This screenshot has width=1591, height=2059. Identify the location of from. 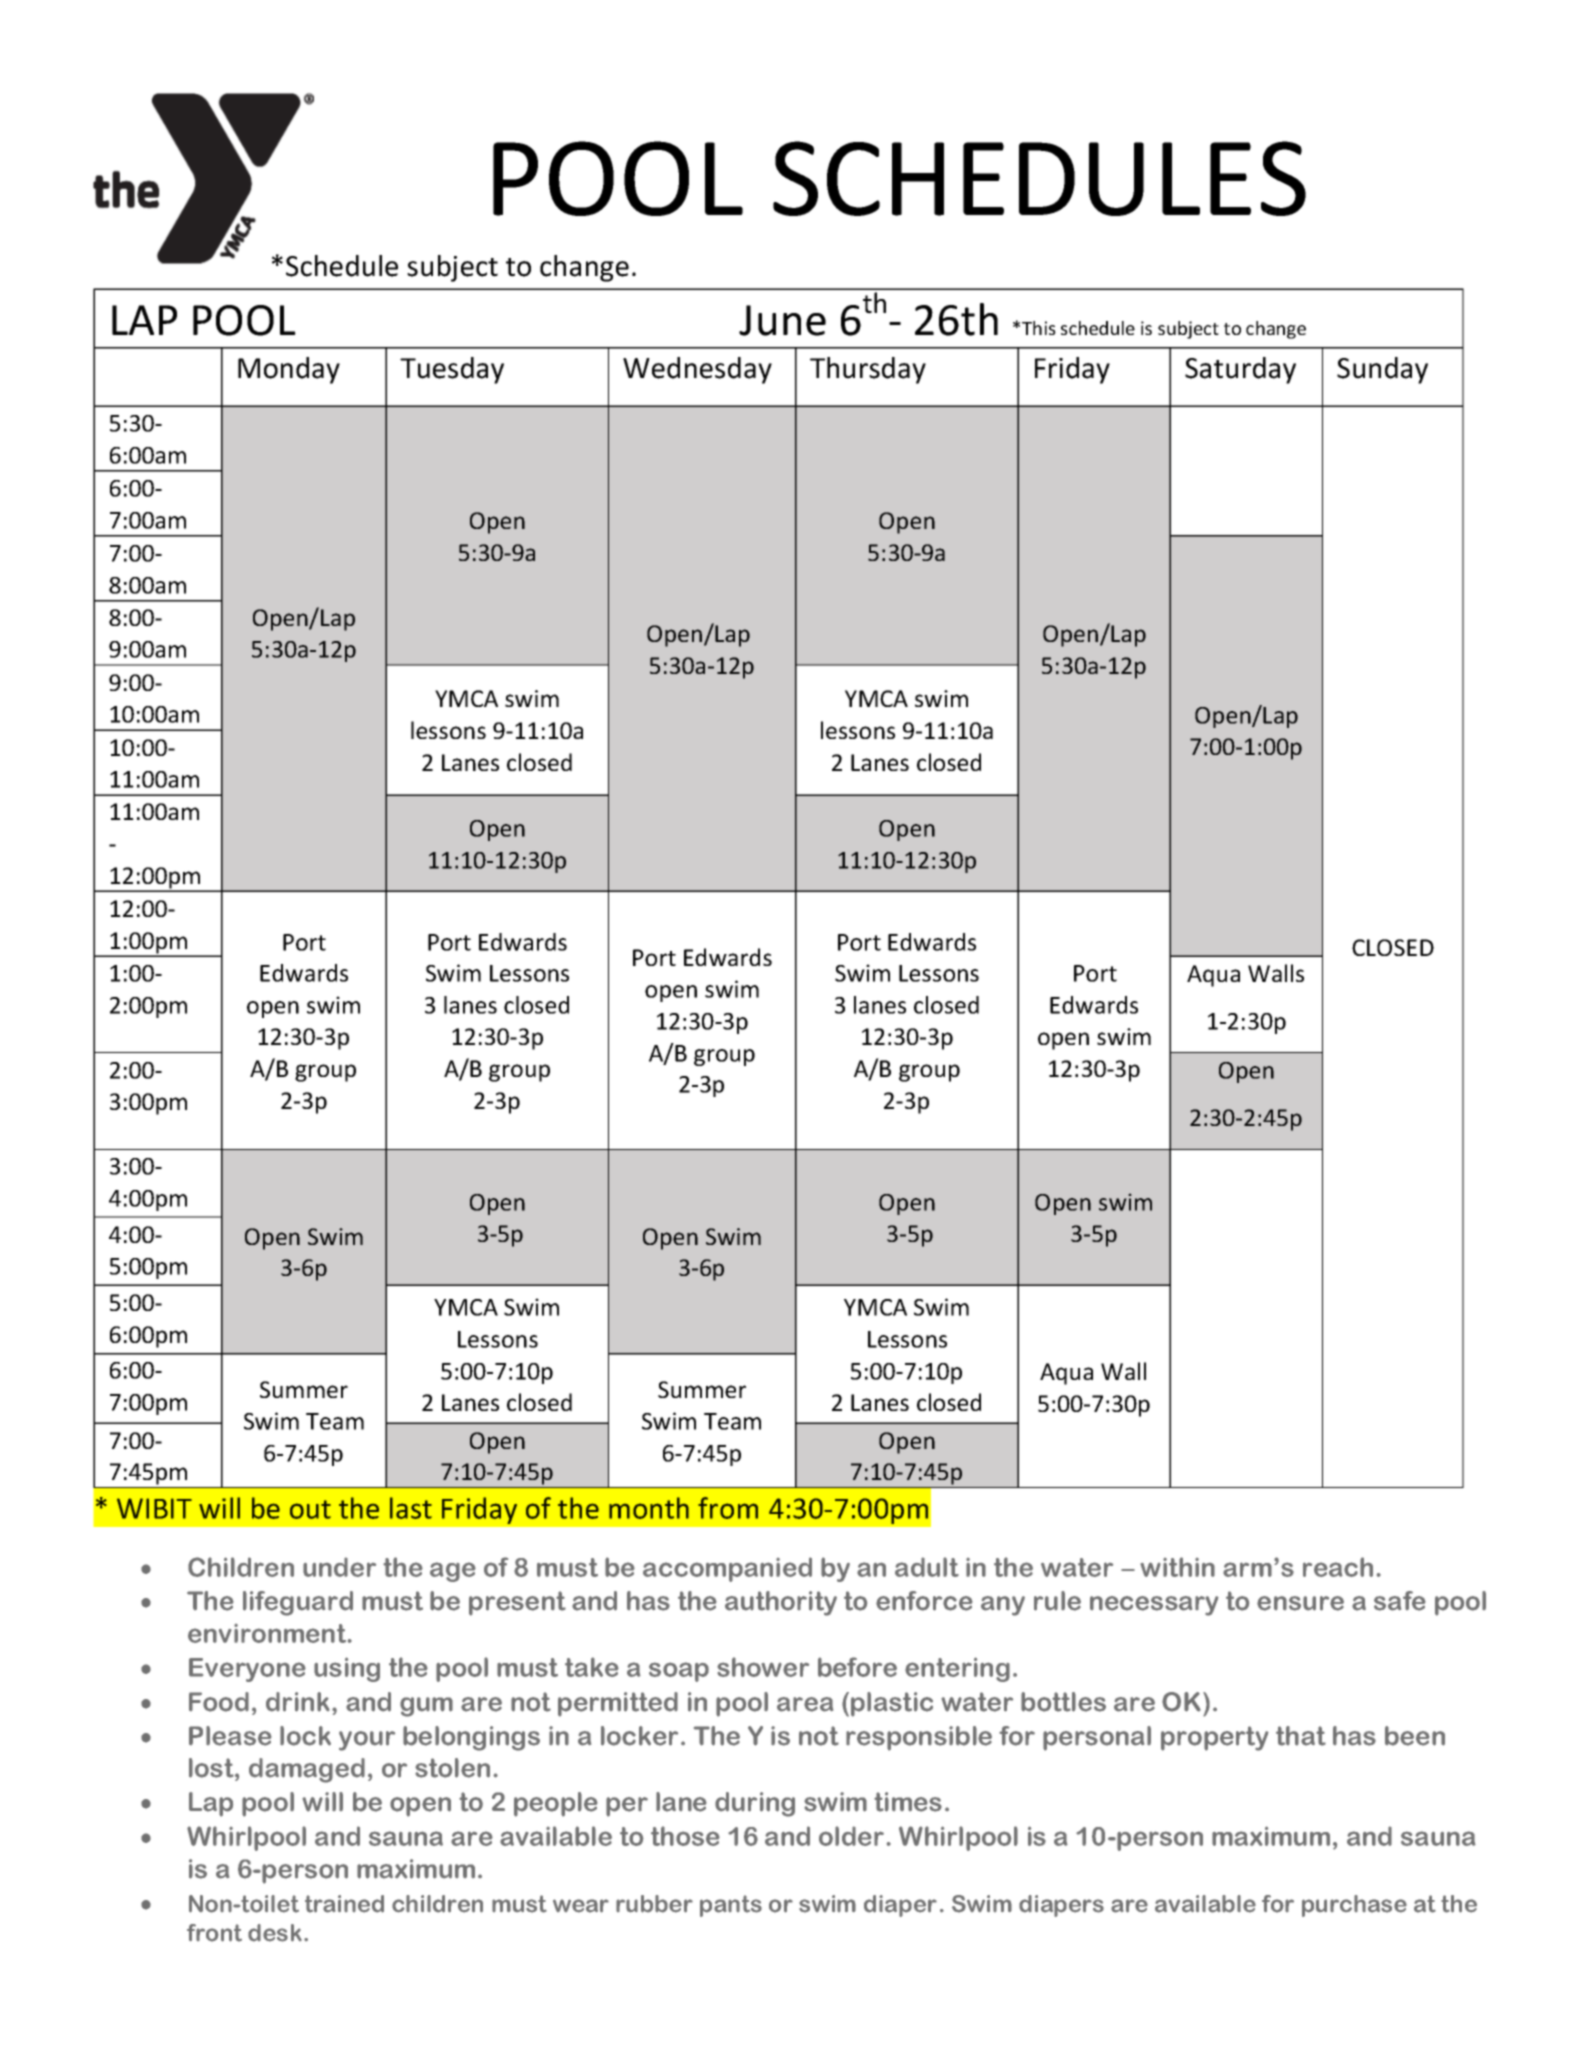
(728, 1508).
